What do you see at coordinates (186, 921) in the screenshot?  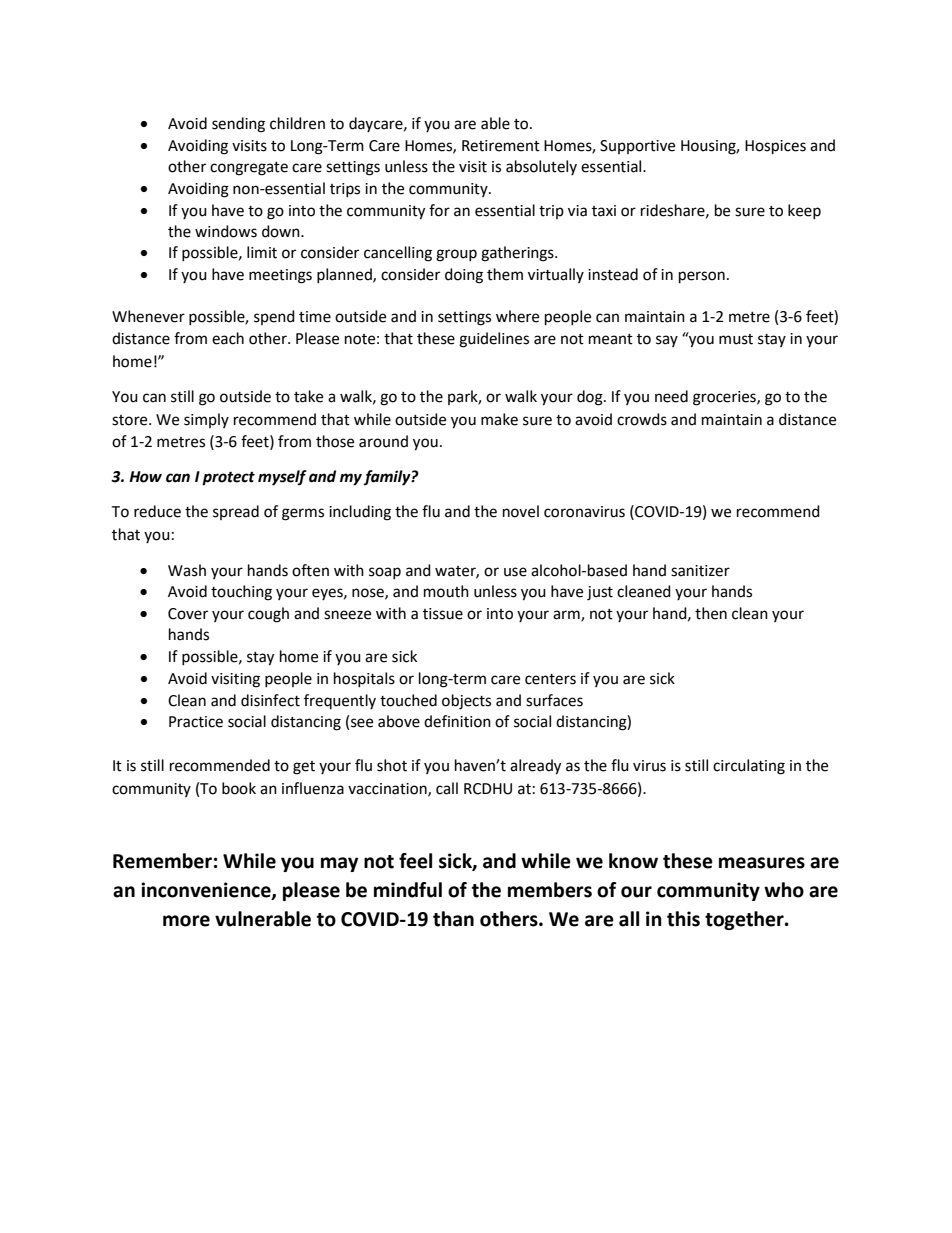 I see `more` at bounding box center [186, 921].
